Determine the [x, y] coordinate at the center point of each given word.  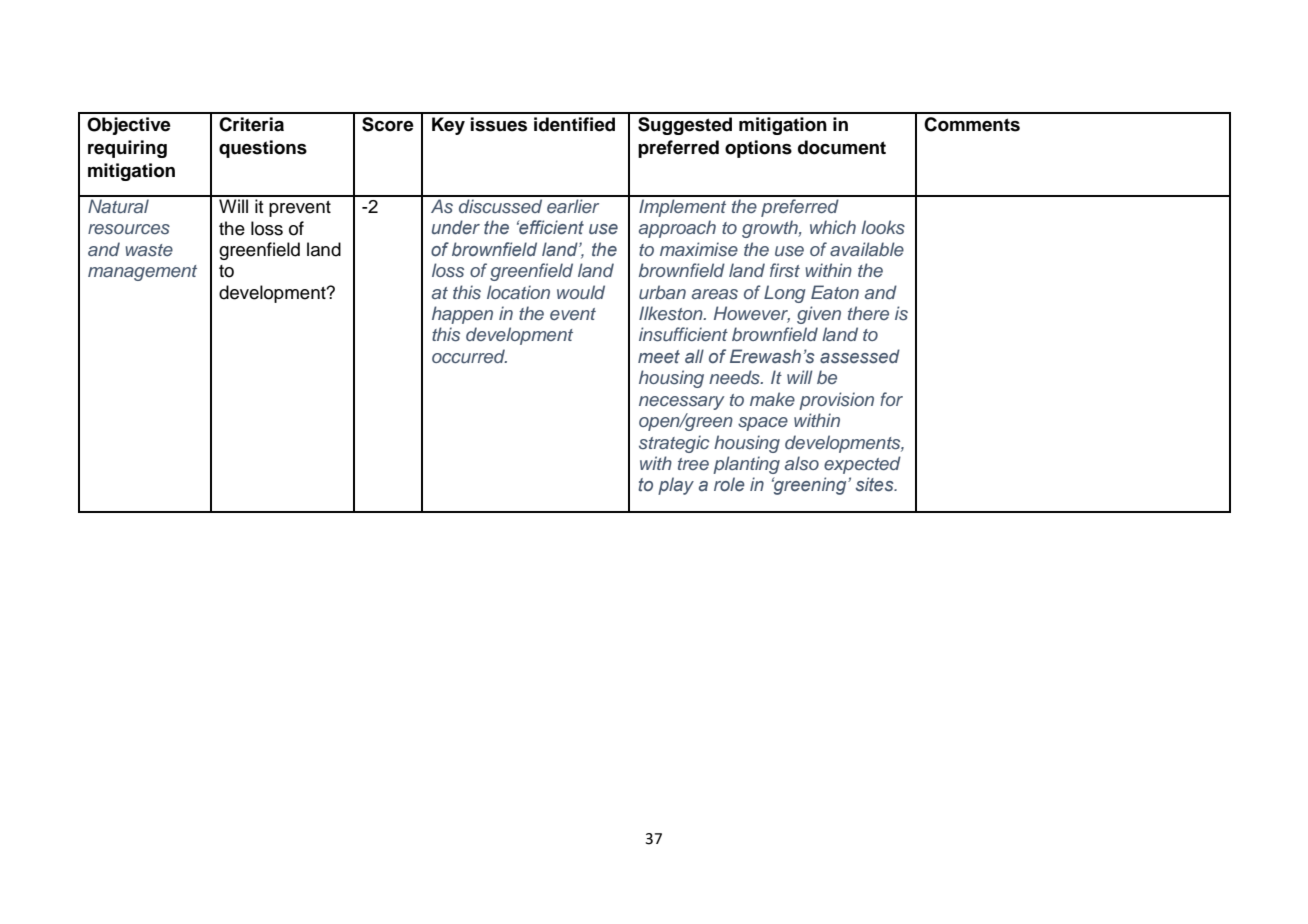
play [676, 486]
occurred [469, 356]
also [802, 463]
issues [499, 124]
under [456, 227]
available [867, 249]
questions [263, 149]
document [842, 147]
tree [693, 464]
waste [149, 250]
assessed [860, 356]
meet [659, 357]
